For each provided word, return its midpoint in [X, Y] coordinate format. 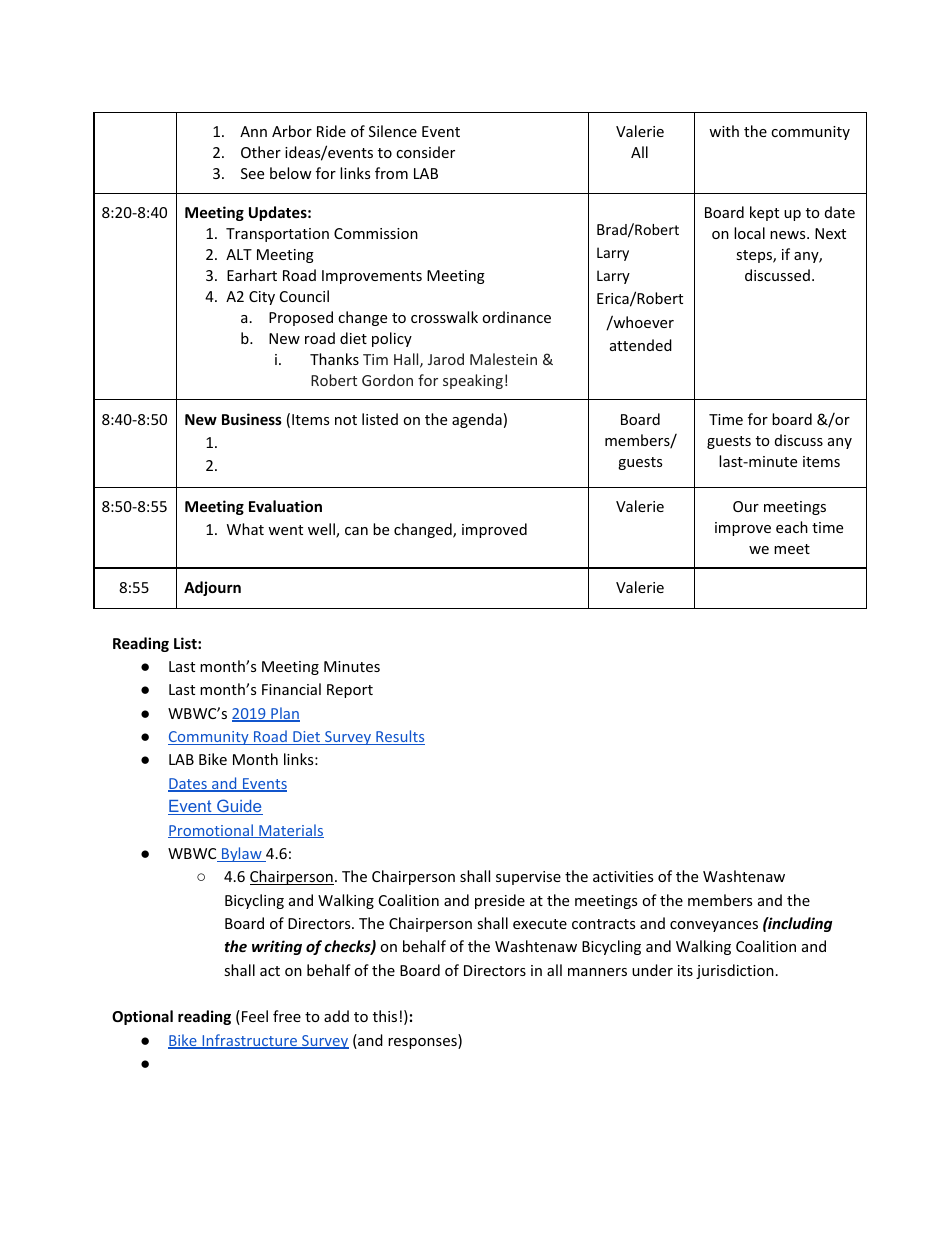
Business [252, 419]
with [724, 131]
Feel [255, 1016]
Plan [284, 714]
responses [423, 1043]
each [792, 527]
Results [399, 737]
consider [425, 152]
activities [623, 876]
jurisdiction [735, 971]
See [252, 173]
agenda [477, 420]
